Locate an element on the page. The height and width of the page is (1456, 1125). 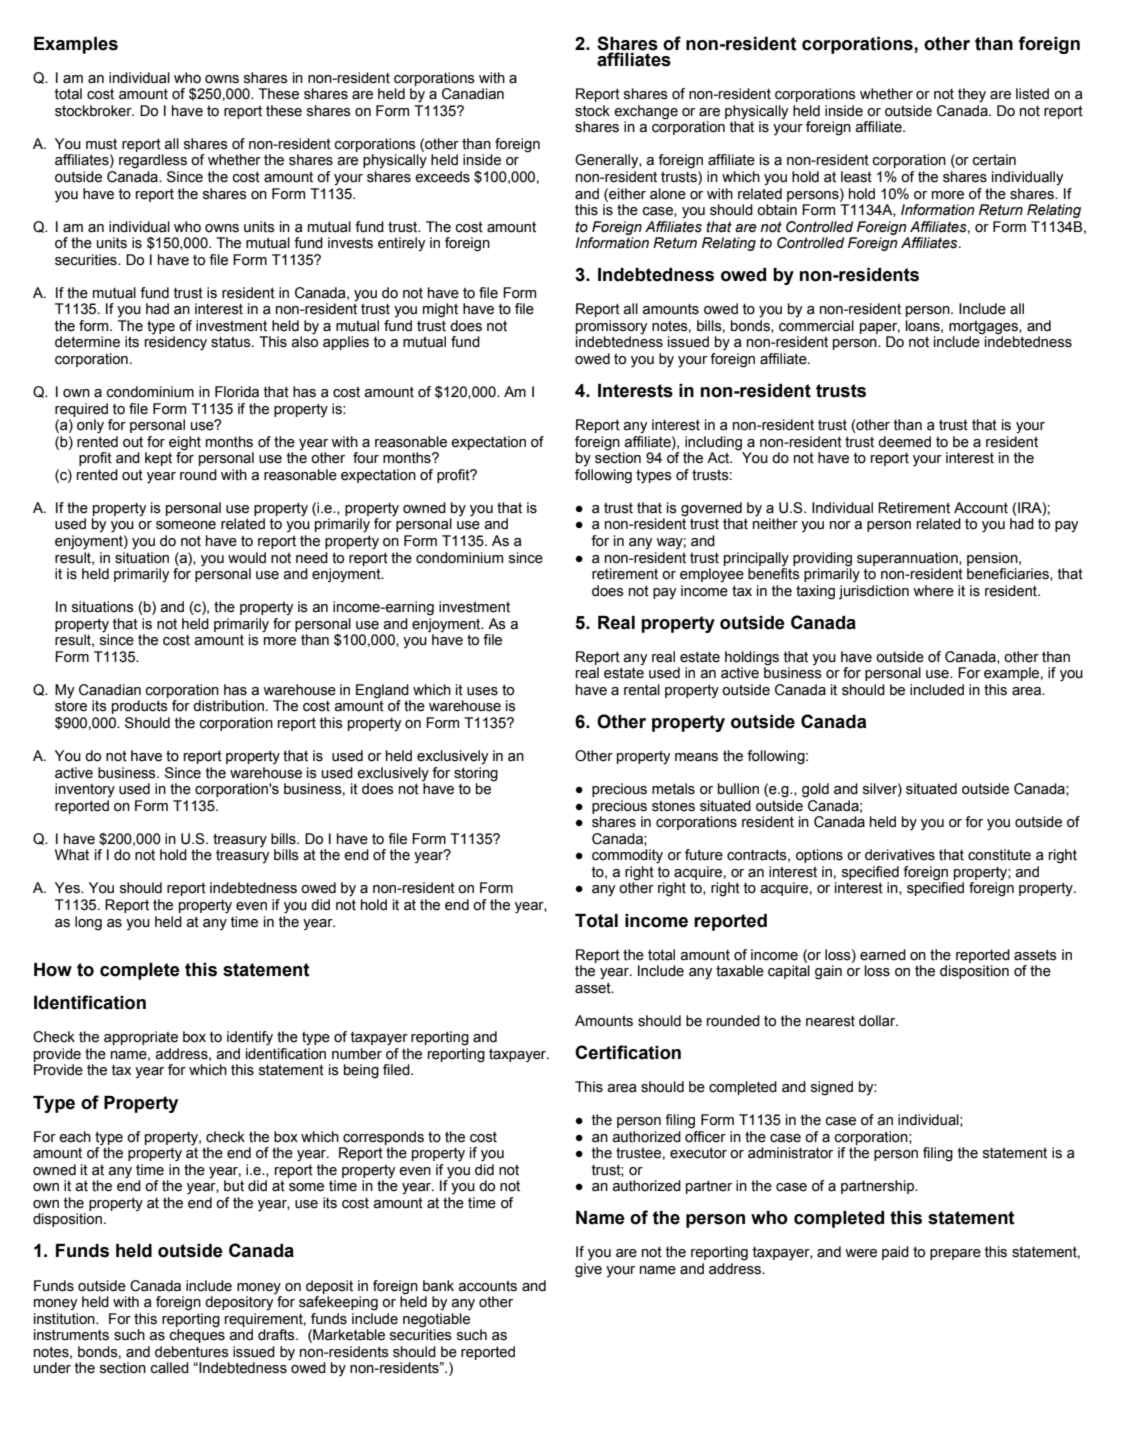
exchange is located at coordinates (646, 112).
